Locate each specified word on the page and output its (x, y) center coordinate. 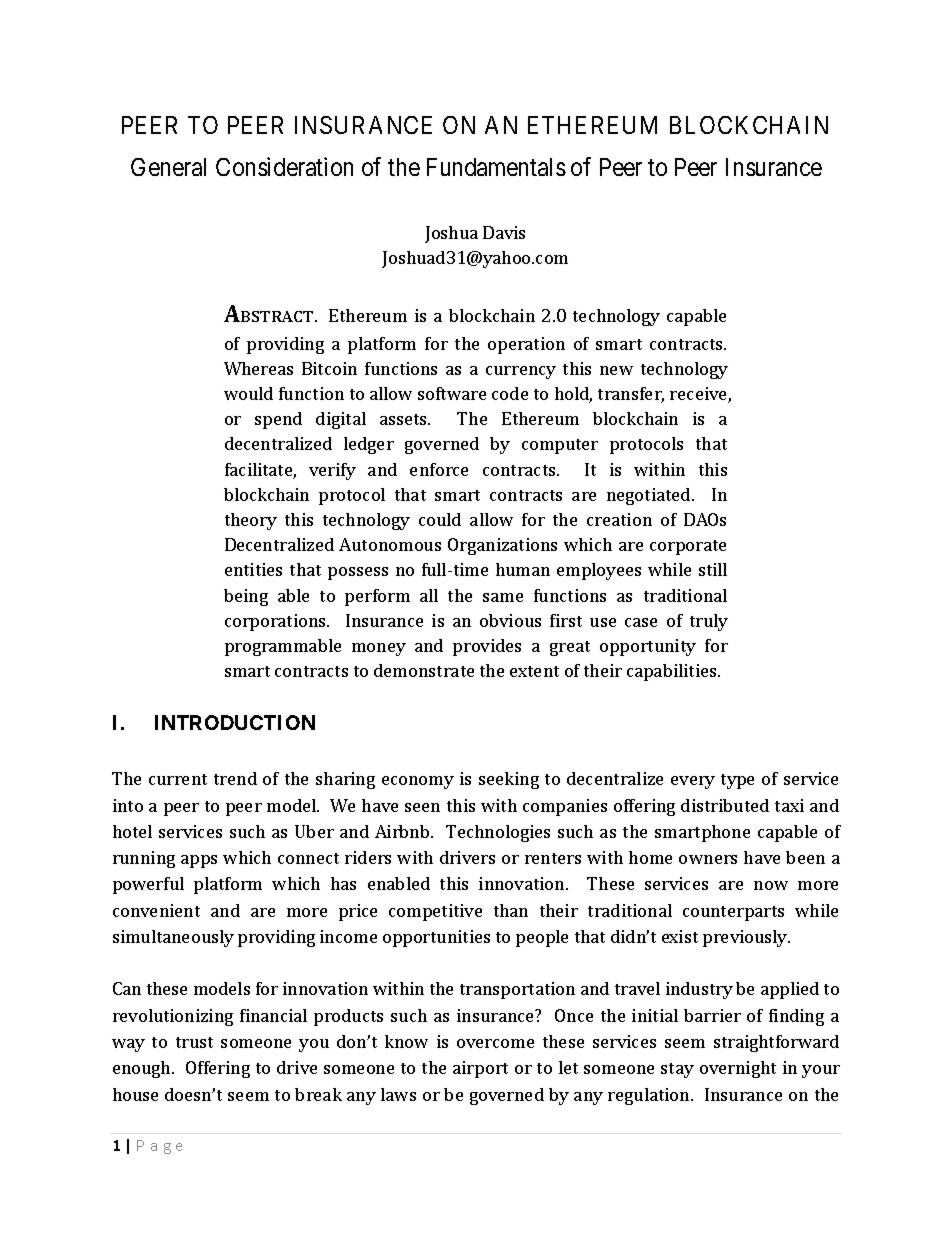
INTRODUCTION (235, 722)
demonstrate (424, 670)
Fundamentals (496, 167)
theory (251, 521)
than (511, 910)
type (737, 781)
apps (199, 861)
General (168, 167)
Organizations (502, 546)
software (452, 393)
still (713, 569)
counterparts (733, 913)
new (616, 370)
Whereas (258, 368)
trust (194, 1042)
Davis (504, 232)
